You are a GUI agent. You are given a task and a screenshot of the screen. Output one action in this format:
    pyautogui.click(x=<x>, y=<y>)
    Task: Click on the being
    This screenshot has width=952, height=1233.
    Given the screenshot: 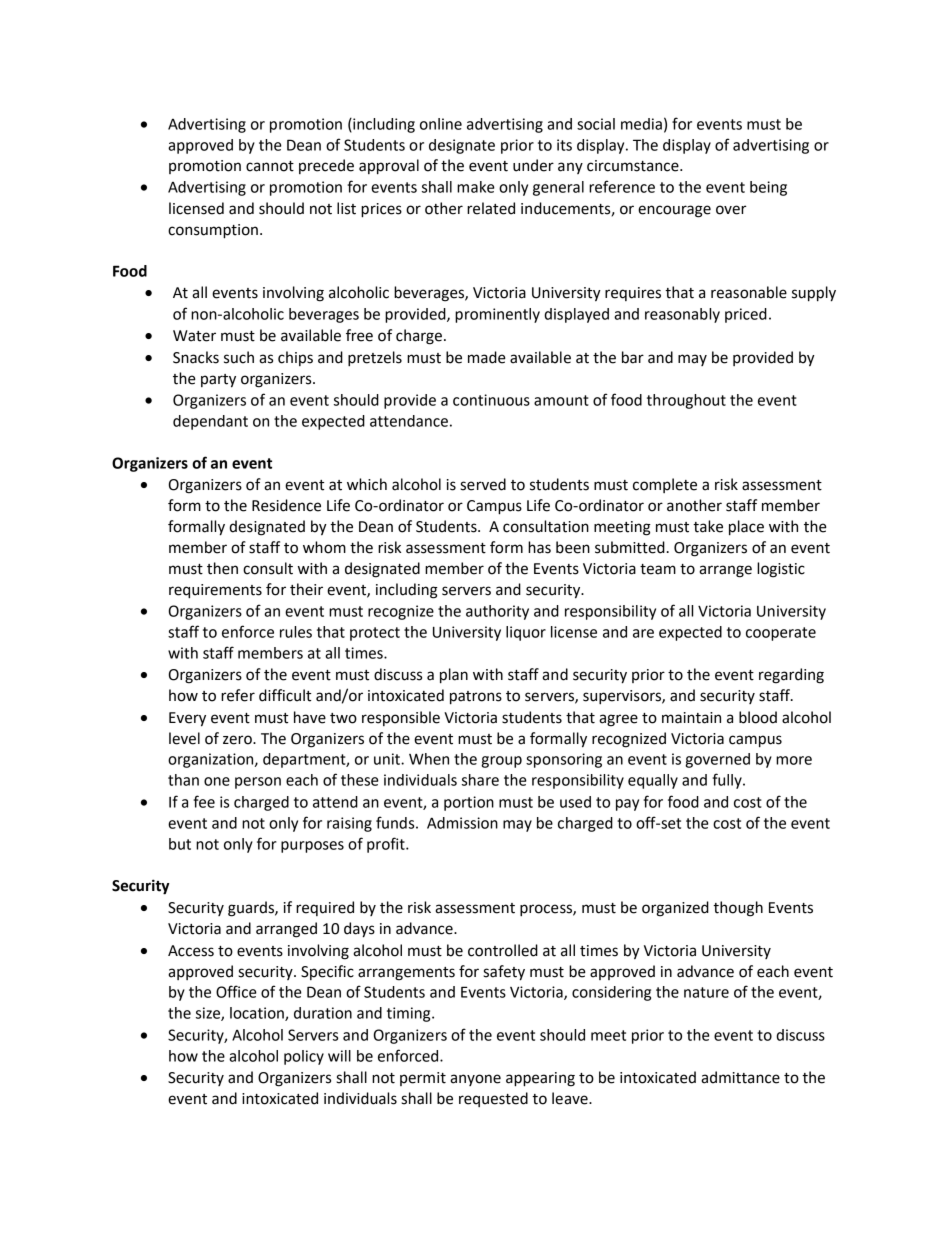 What is the action you would take?
    pyautogui.click(x=768, y=188)
